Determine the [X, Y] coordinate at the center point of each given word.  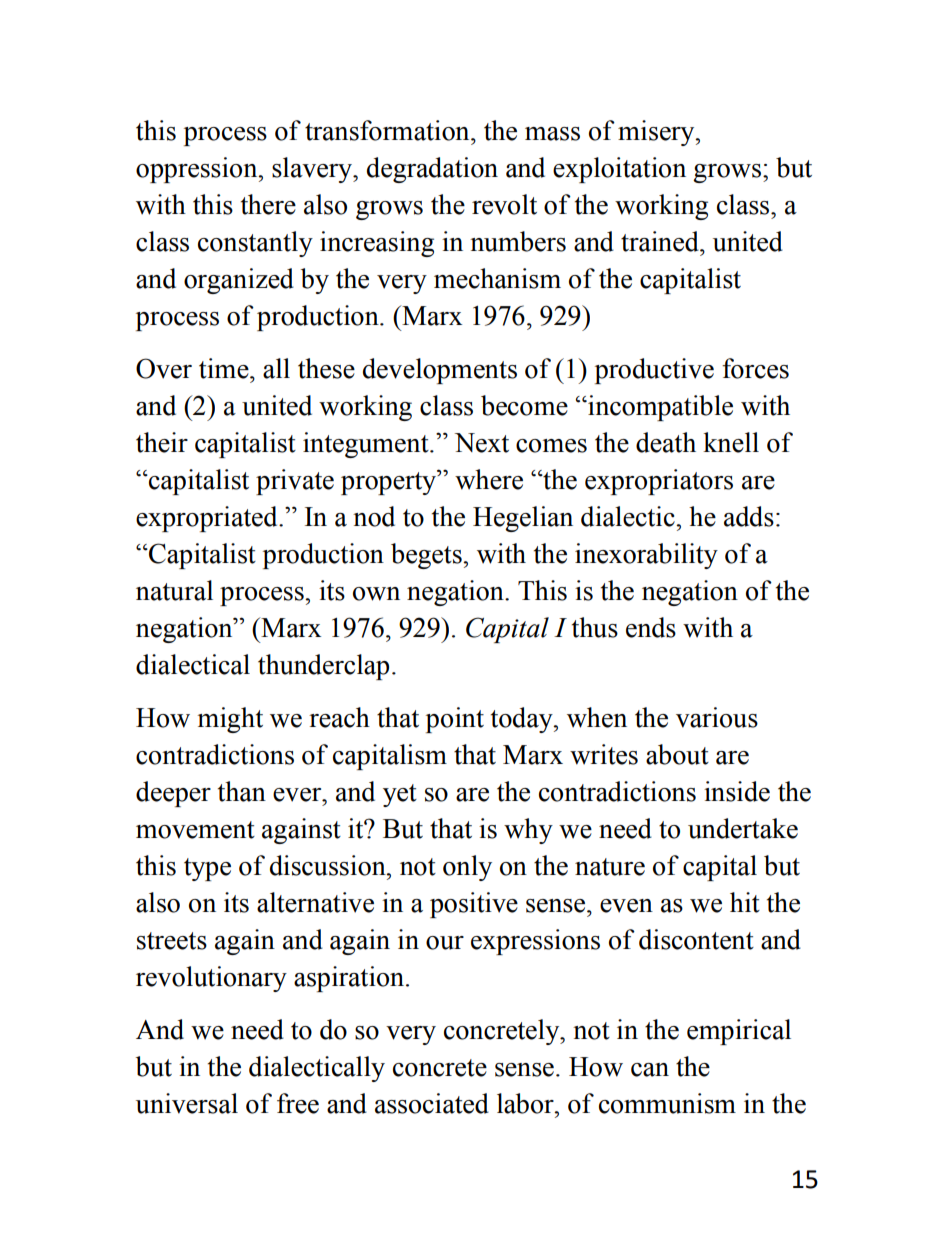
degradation [432, 170]
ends [651, 627]
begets [427, 556]
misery [657, 133]
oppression [198, 170]
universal [187, 1103]
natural [174, 590]
